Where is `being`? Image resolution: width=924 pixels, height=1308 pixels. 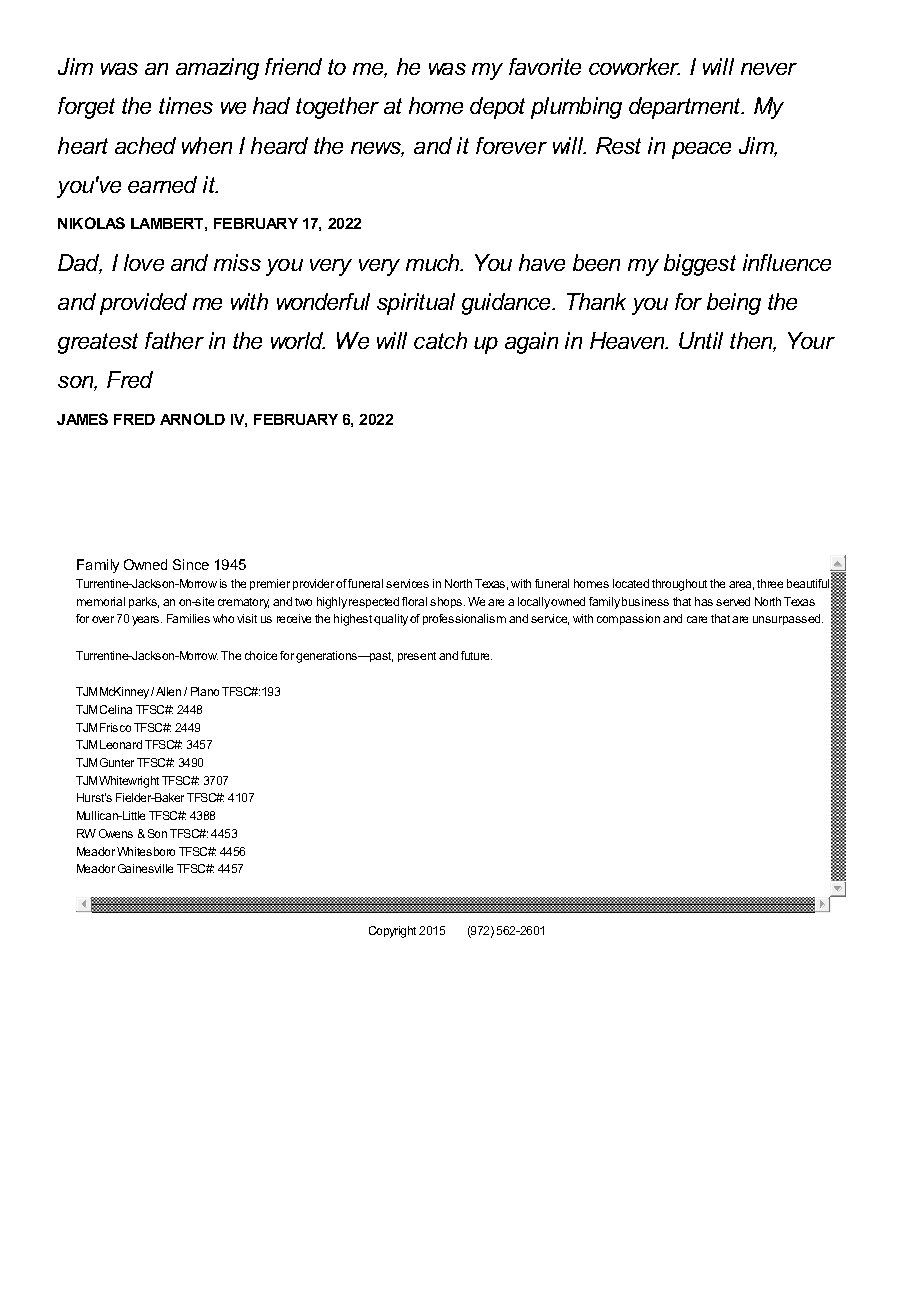
being is located at coordinates (734, 304).
